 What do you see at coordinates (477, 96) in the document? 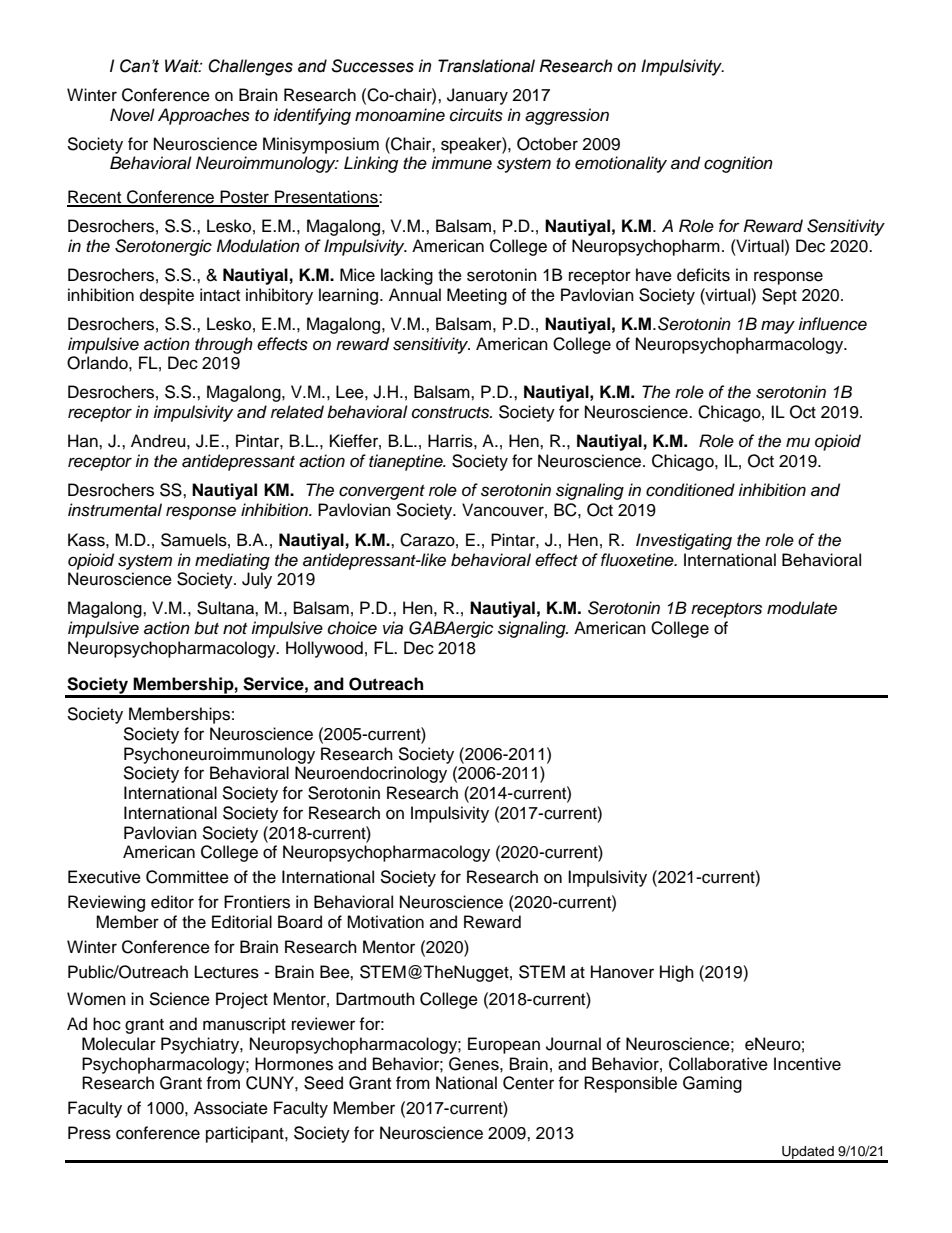
I see `January` at bounding box center [477, 96].
